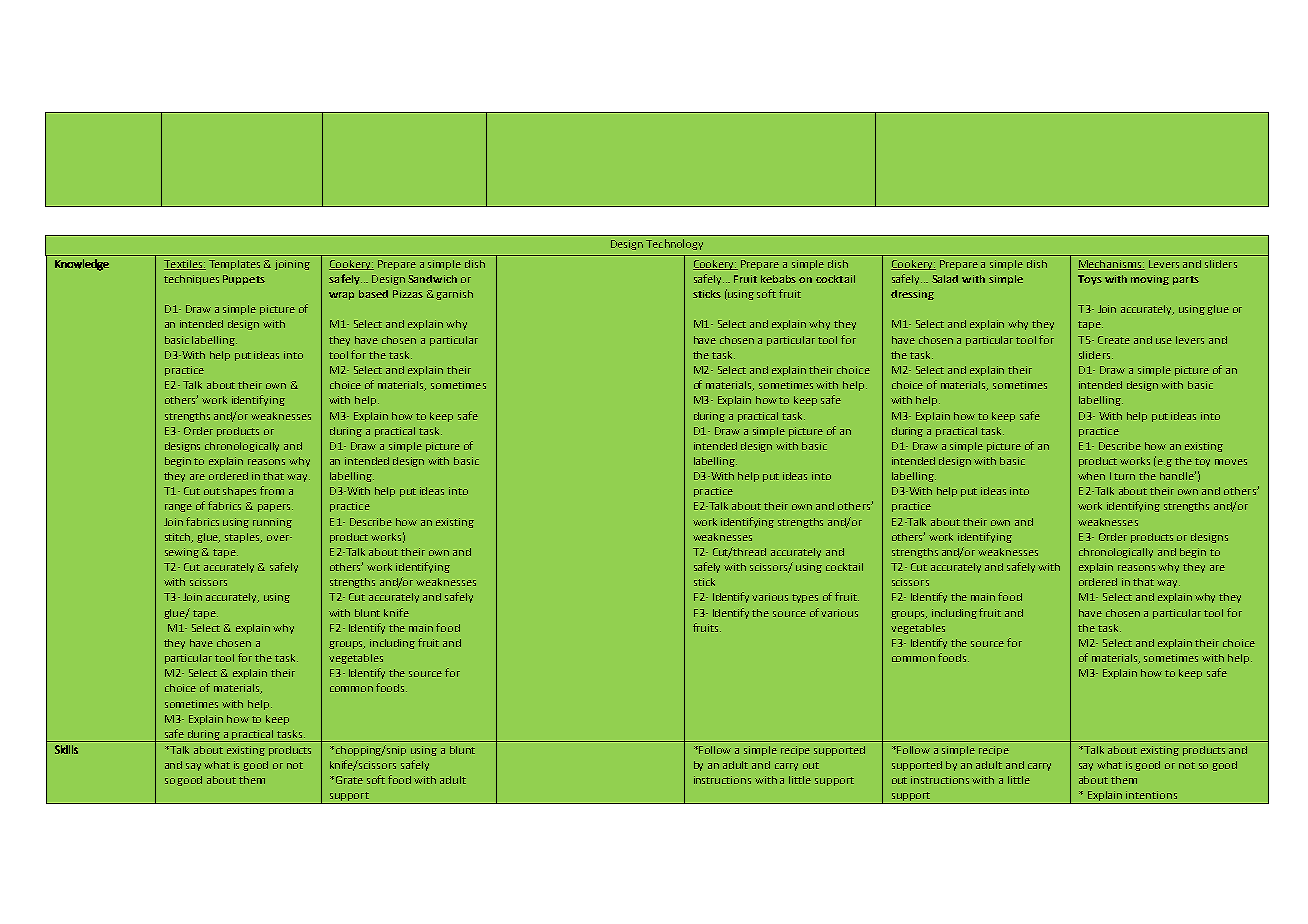 This image has width=1308, height=924. Describe the element at coordinates (454, 295) in the image. I see `garnish` at that location.
